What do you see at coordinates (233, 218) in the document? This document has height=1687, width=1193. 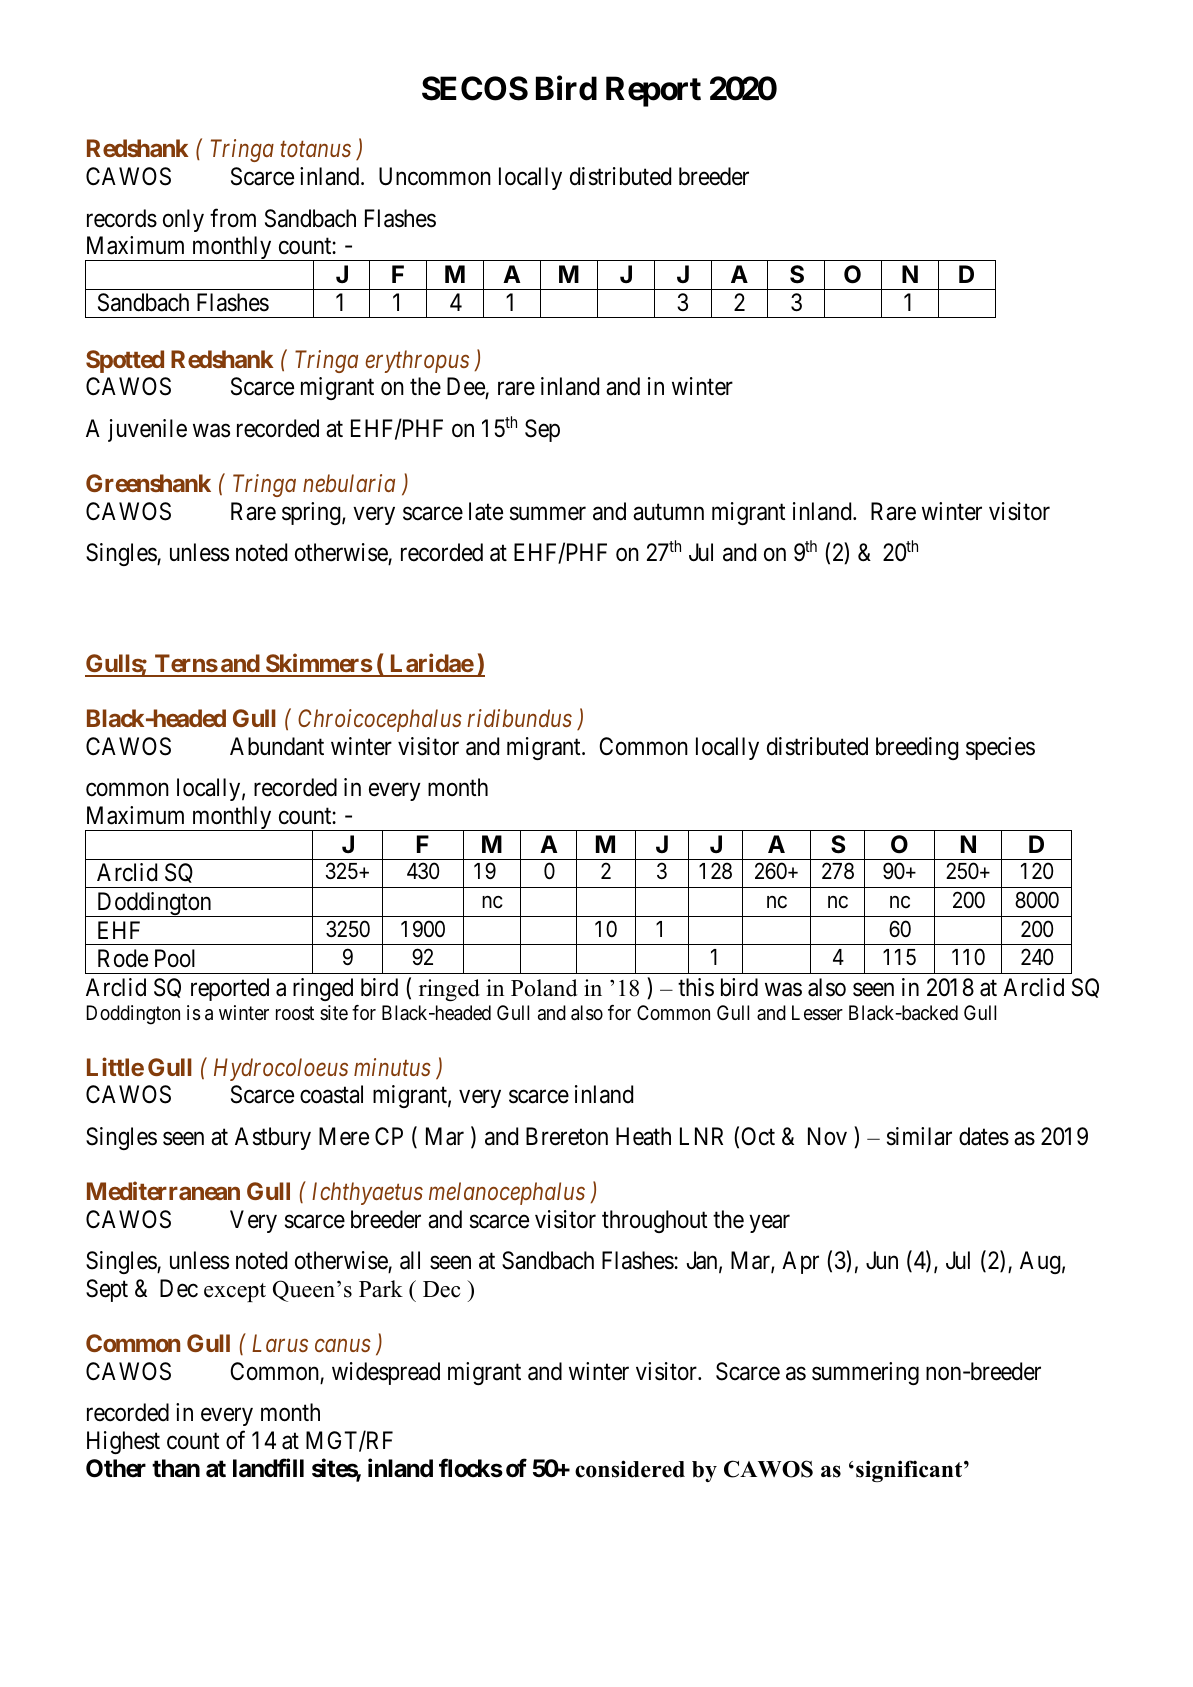 I see `from` at bounding box center [233, 218].
